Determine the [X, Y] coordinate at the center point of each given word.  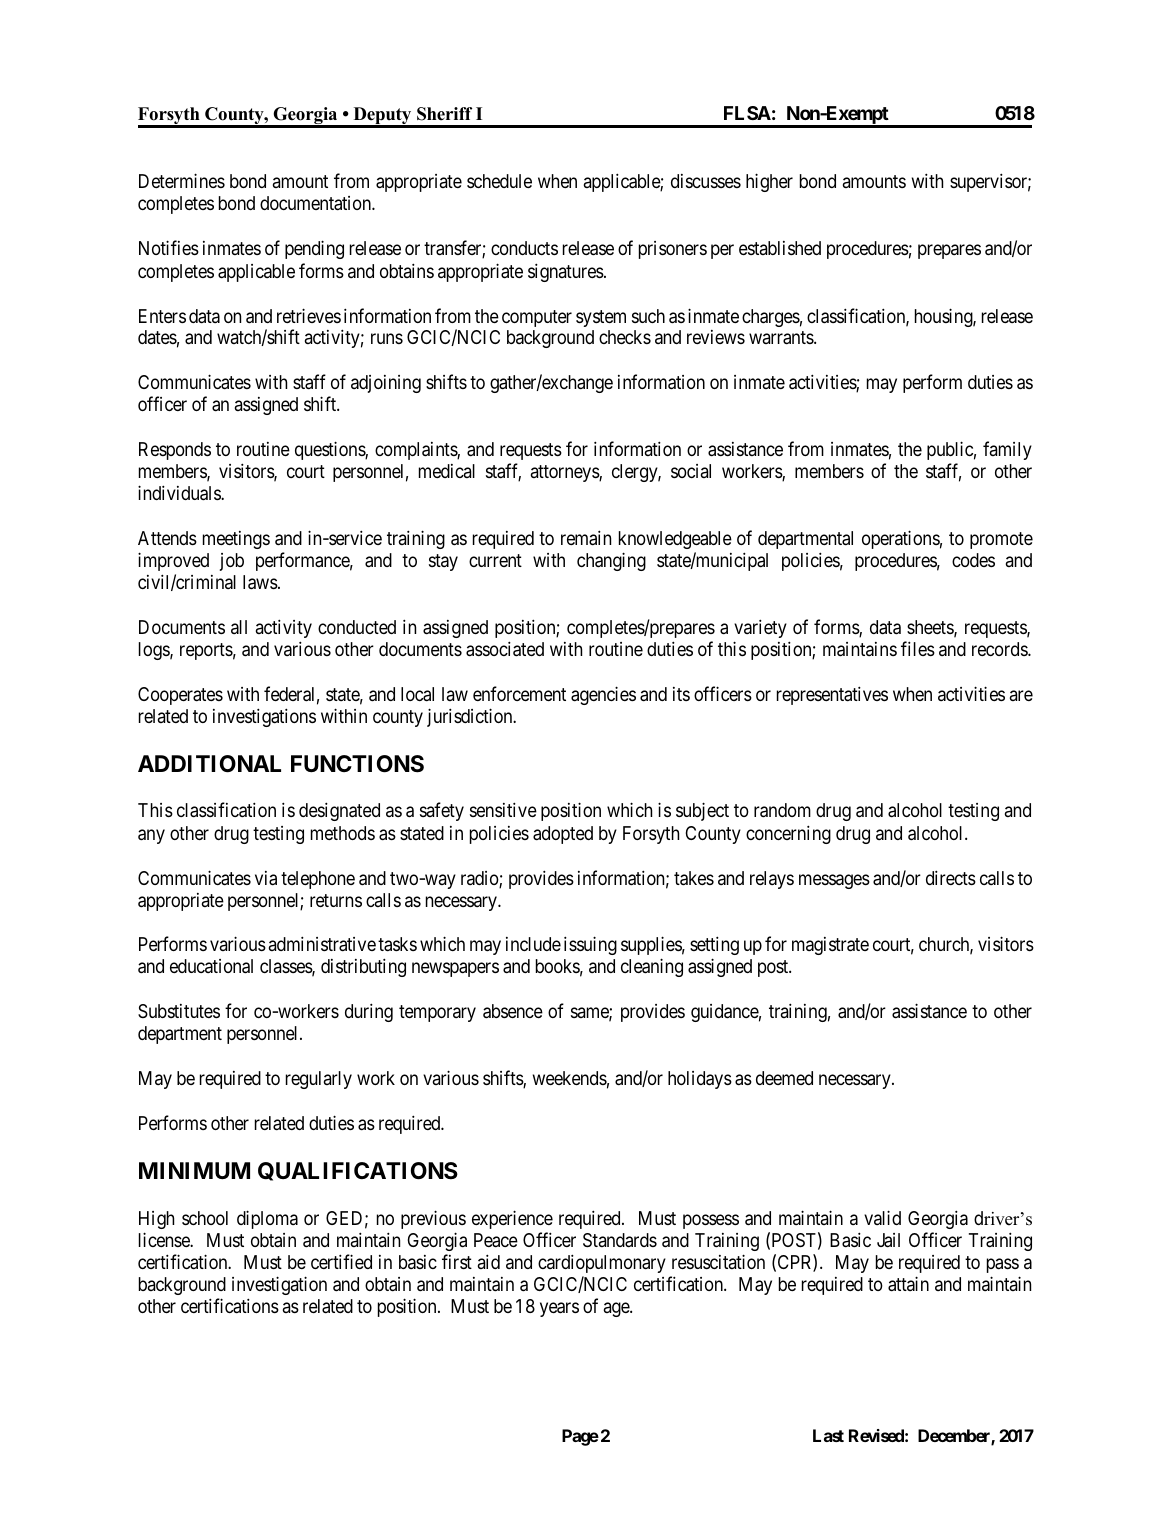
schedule [499, 181]
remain [586, 538]
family [1007, 450]
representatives [832, 695]
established [780, 248]
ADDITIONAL [209, 764]
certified [341, 1261]
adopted [563, 835]
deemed [784, 1078]
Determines [182, 180]
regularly [319, 1080]
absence [513, 1011]
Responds [175, 451]
